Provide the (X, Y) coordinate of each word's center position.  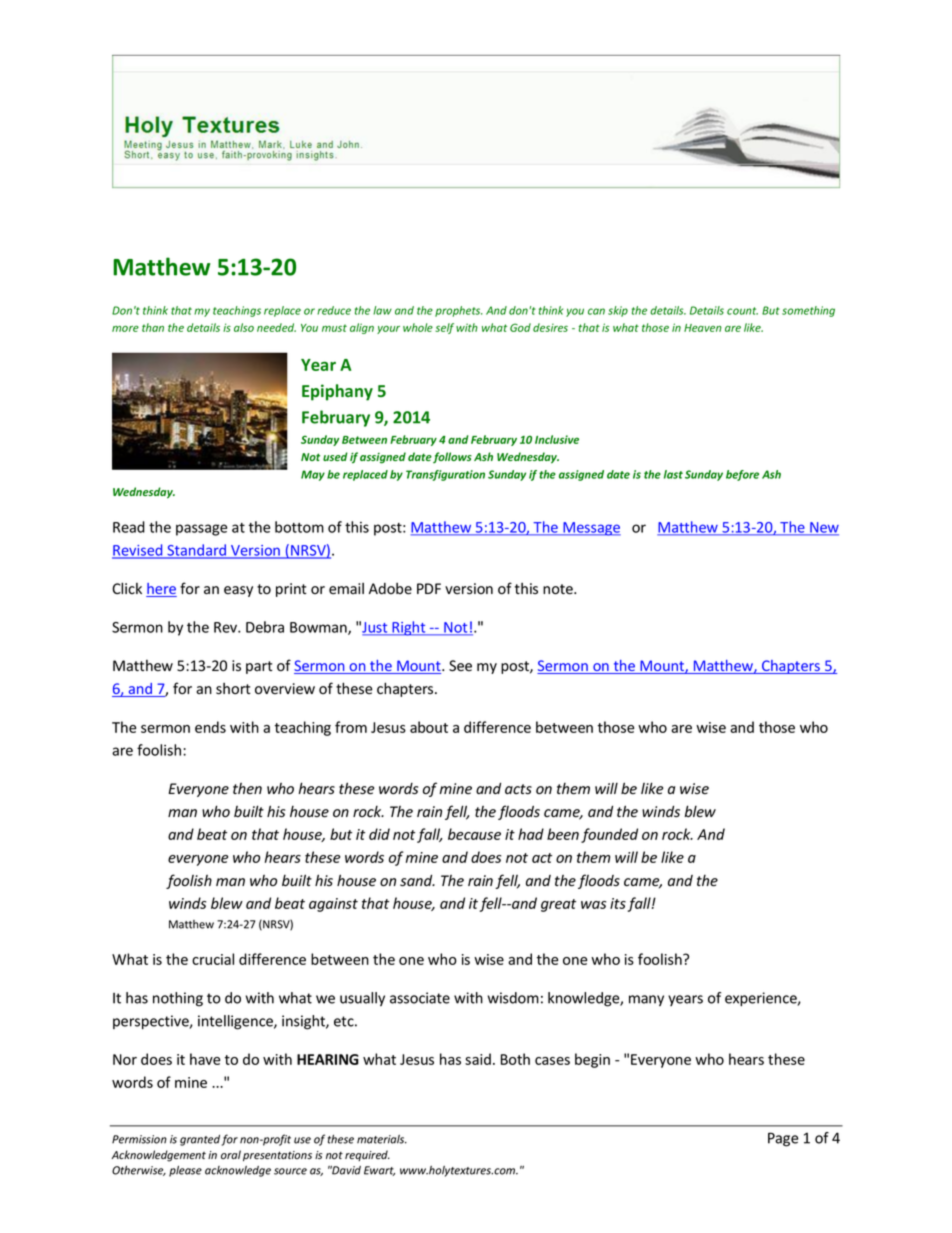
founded (609, 835)
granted (201, 1140)
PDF (429, 588)
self (444, 328)
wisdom (513, 998)
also (244, 327)
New (823, 528)
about (429, 727)
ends (210, 727)
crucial (213, 959)
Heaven (703, 328)
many (646, 1000)
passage (201, 530)
